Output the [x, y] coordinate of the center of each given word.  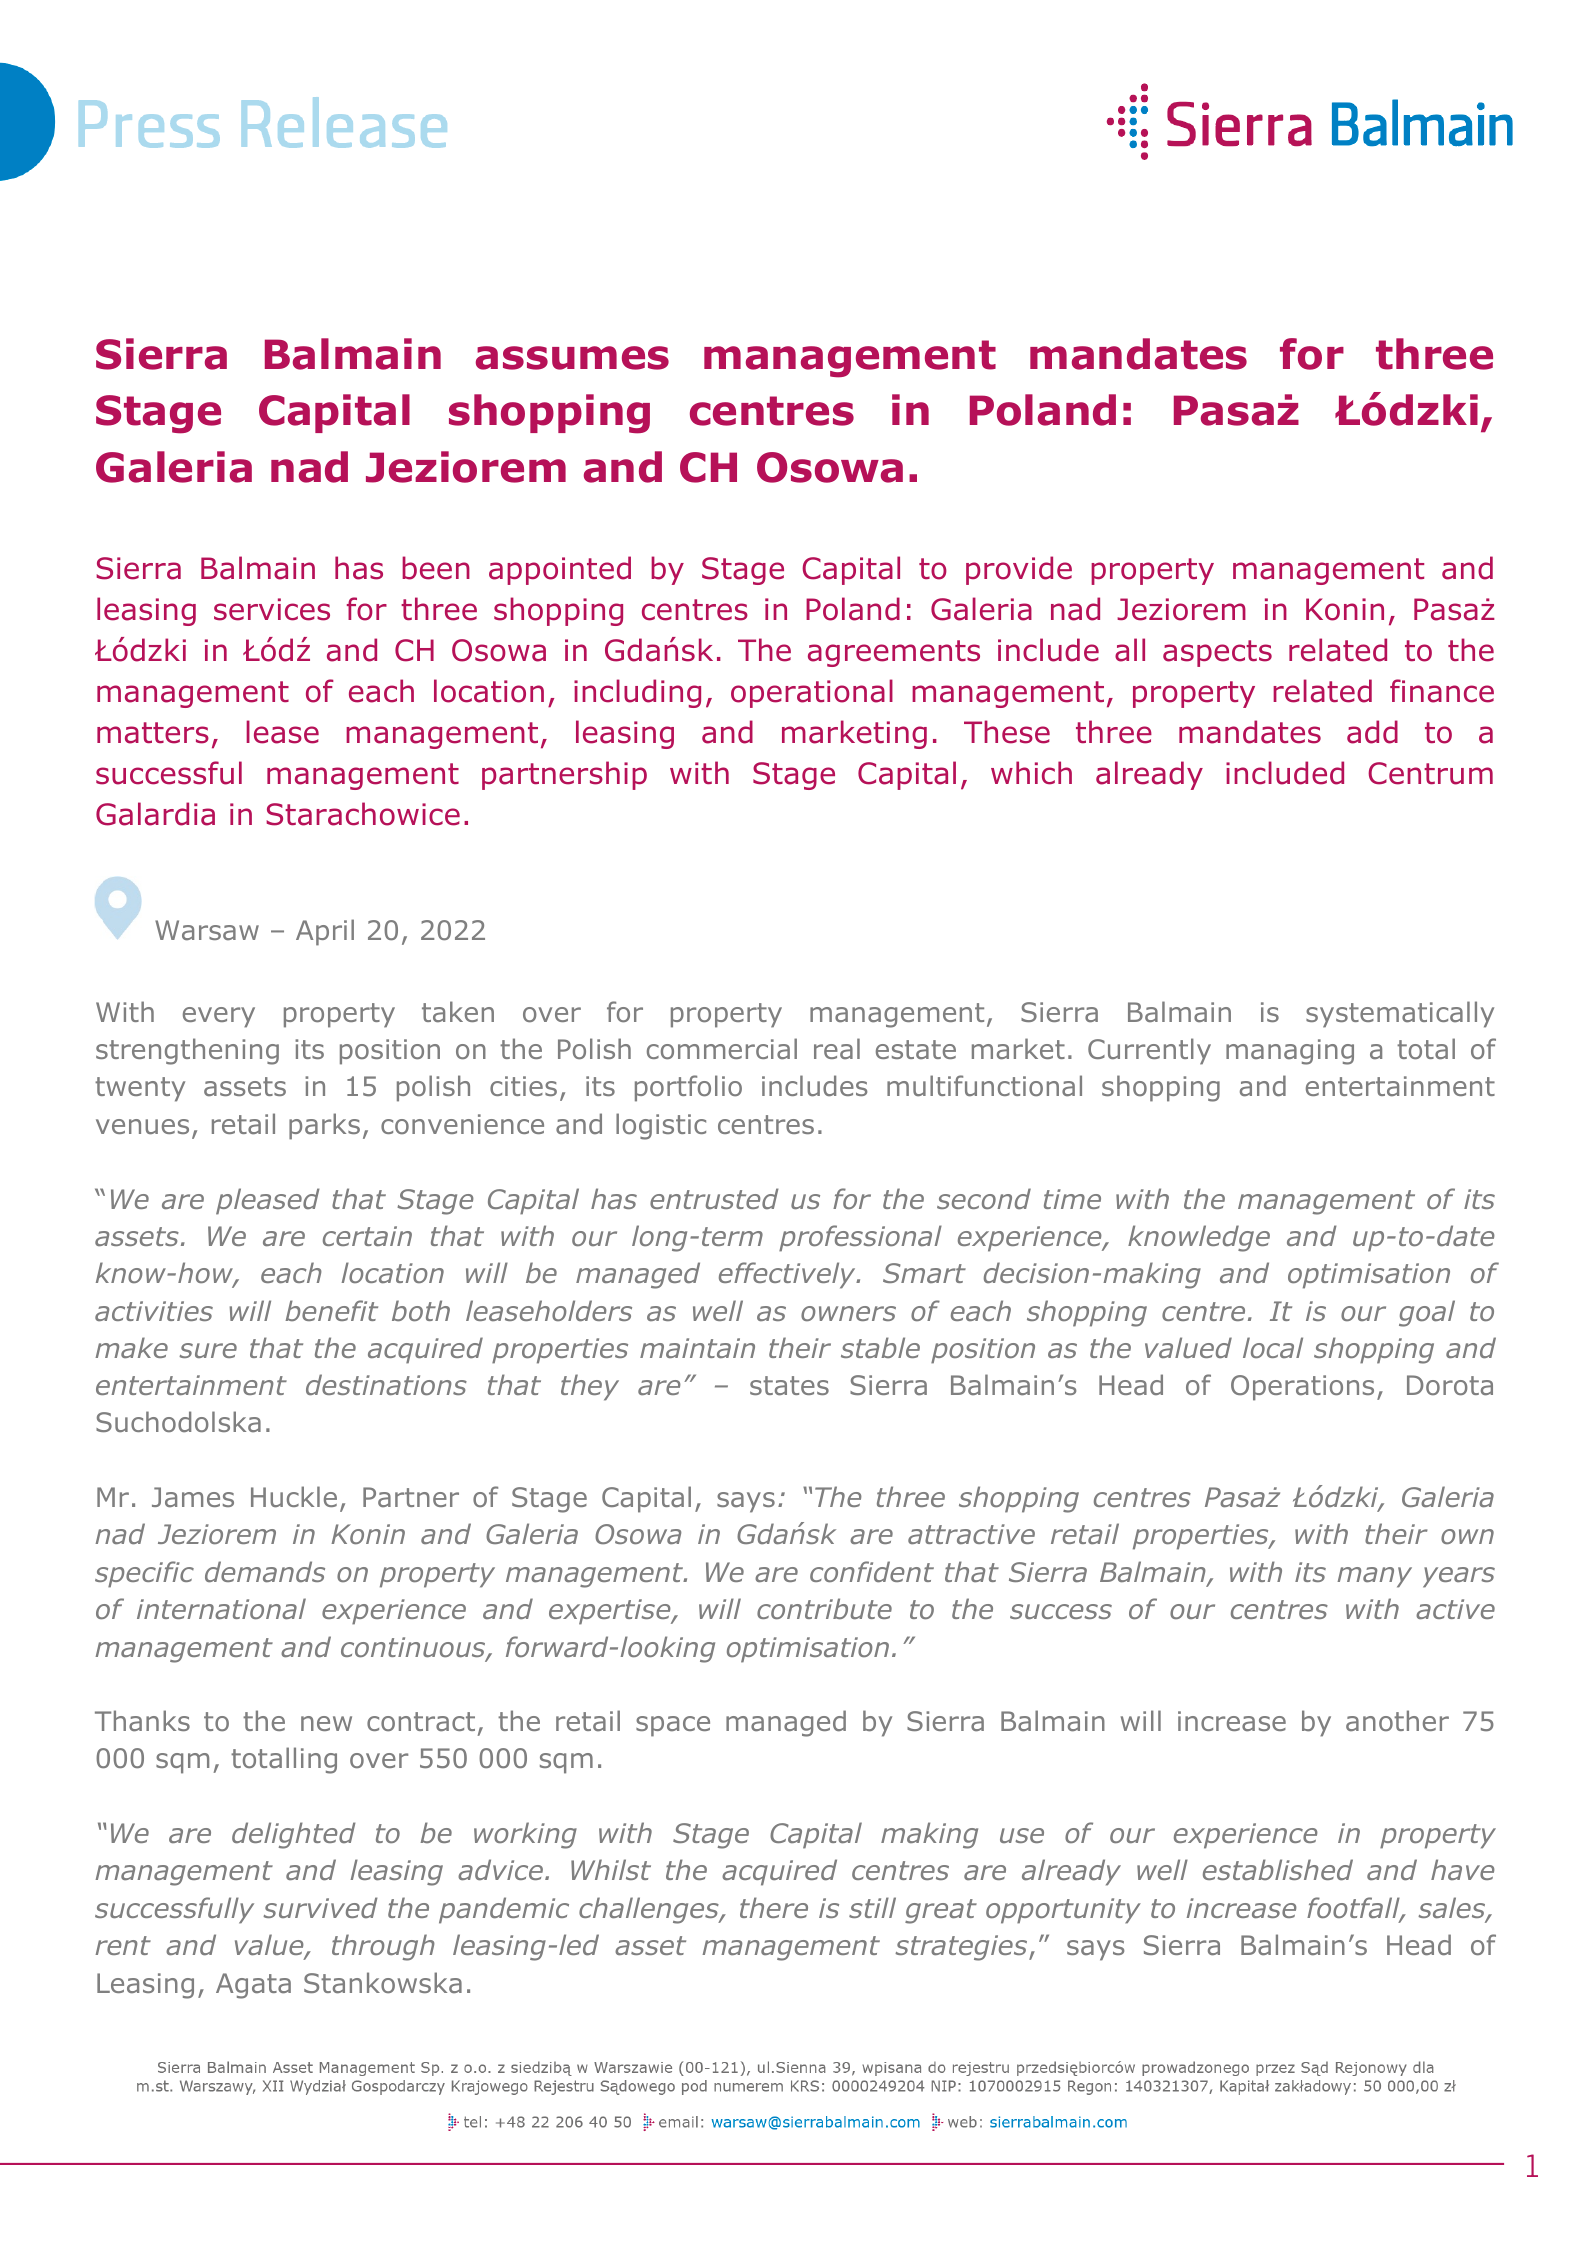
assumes [572, 358]
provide [1019, 570]
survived [320, 1907]
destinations [386, 1385]
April [325, 932]
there [774, 1907]
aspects [1217, 653]
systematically [1400, 1014]
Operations [1302, 1388]
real [837, 1048]
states [789, 1386]
